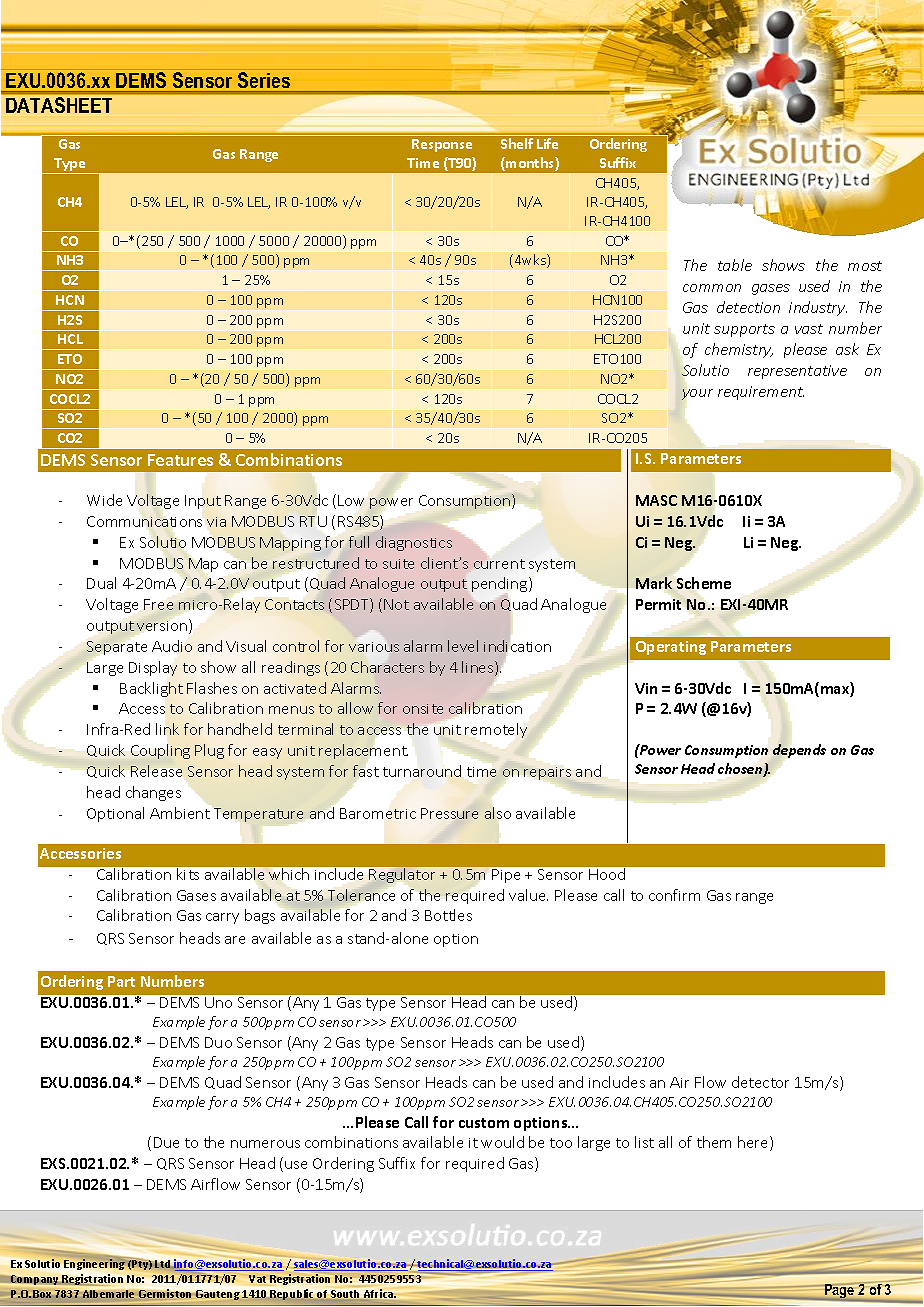 This page has width=924, height=1307. What do you see at coordinates (735, 265) in the page?
I see `table` at bounding box center [735, 265].
